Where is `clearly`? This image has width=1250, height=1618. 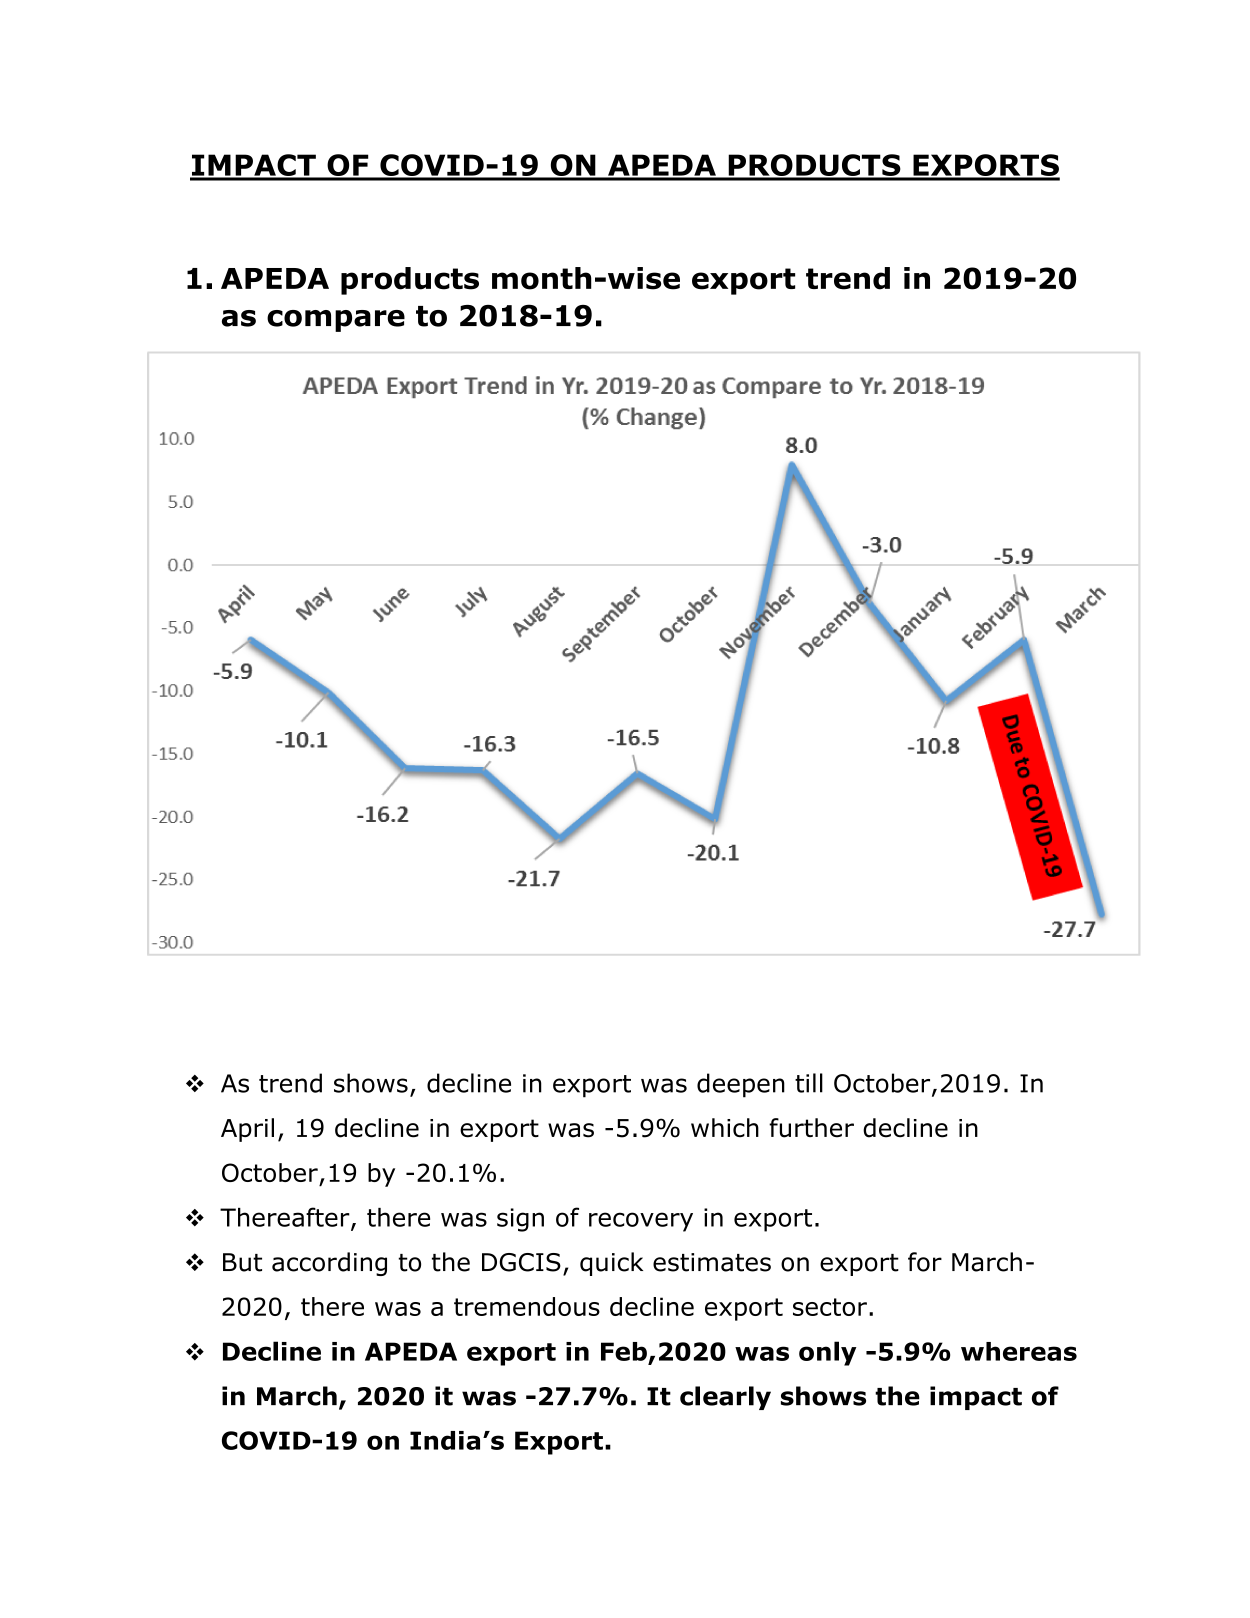 clearly is located at coordinates (725, 1398).
